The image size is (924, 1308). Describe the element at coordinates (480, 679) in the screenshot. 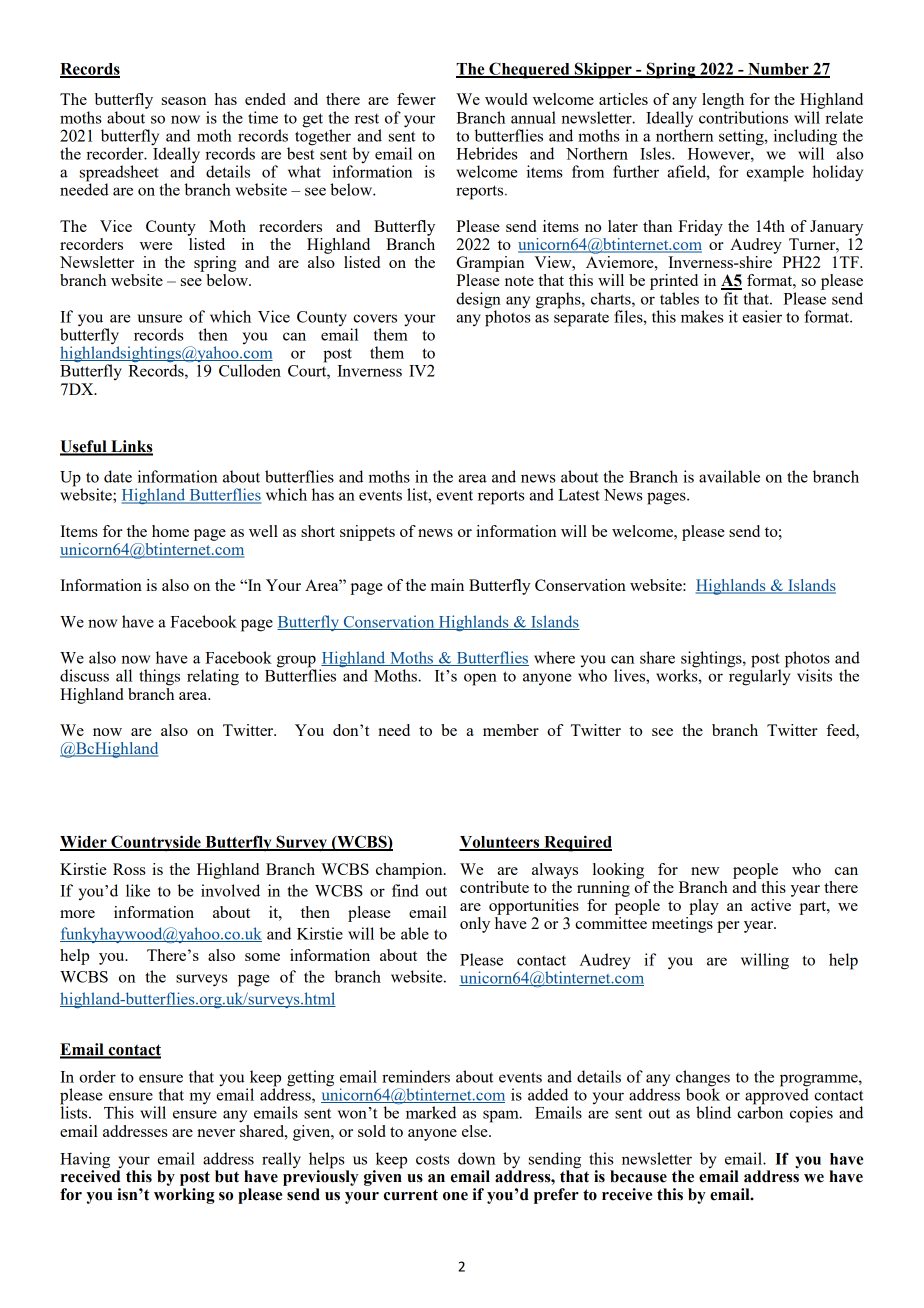

I see `open` at that location.
